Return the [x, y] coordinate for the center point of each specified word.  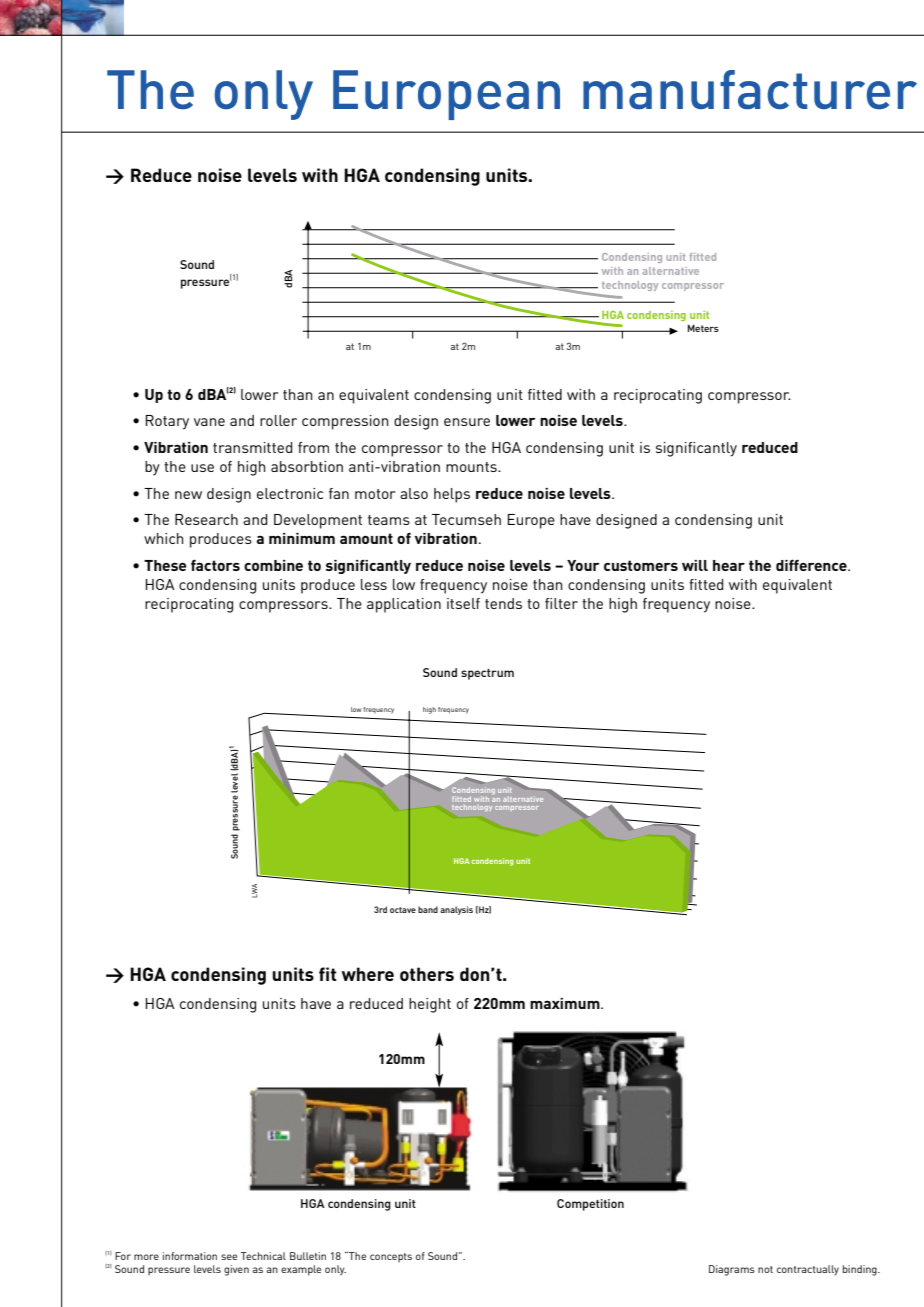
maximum [566, 1003]
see [229, 1257]
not [765, 1269]
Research [206, 519]
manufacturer [750, 90]
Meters [703, 328]
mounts [472, 467]
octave [403, 910]
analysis [456, 910]
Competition [590, 1205]
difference [812, 565]
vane [209, 422]
